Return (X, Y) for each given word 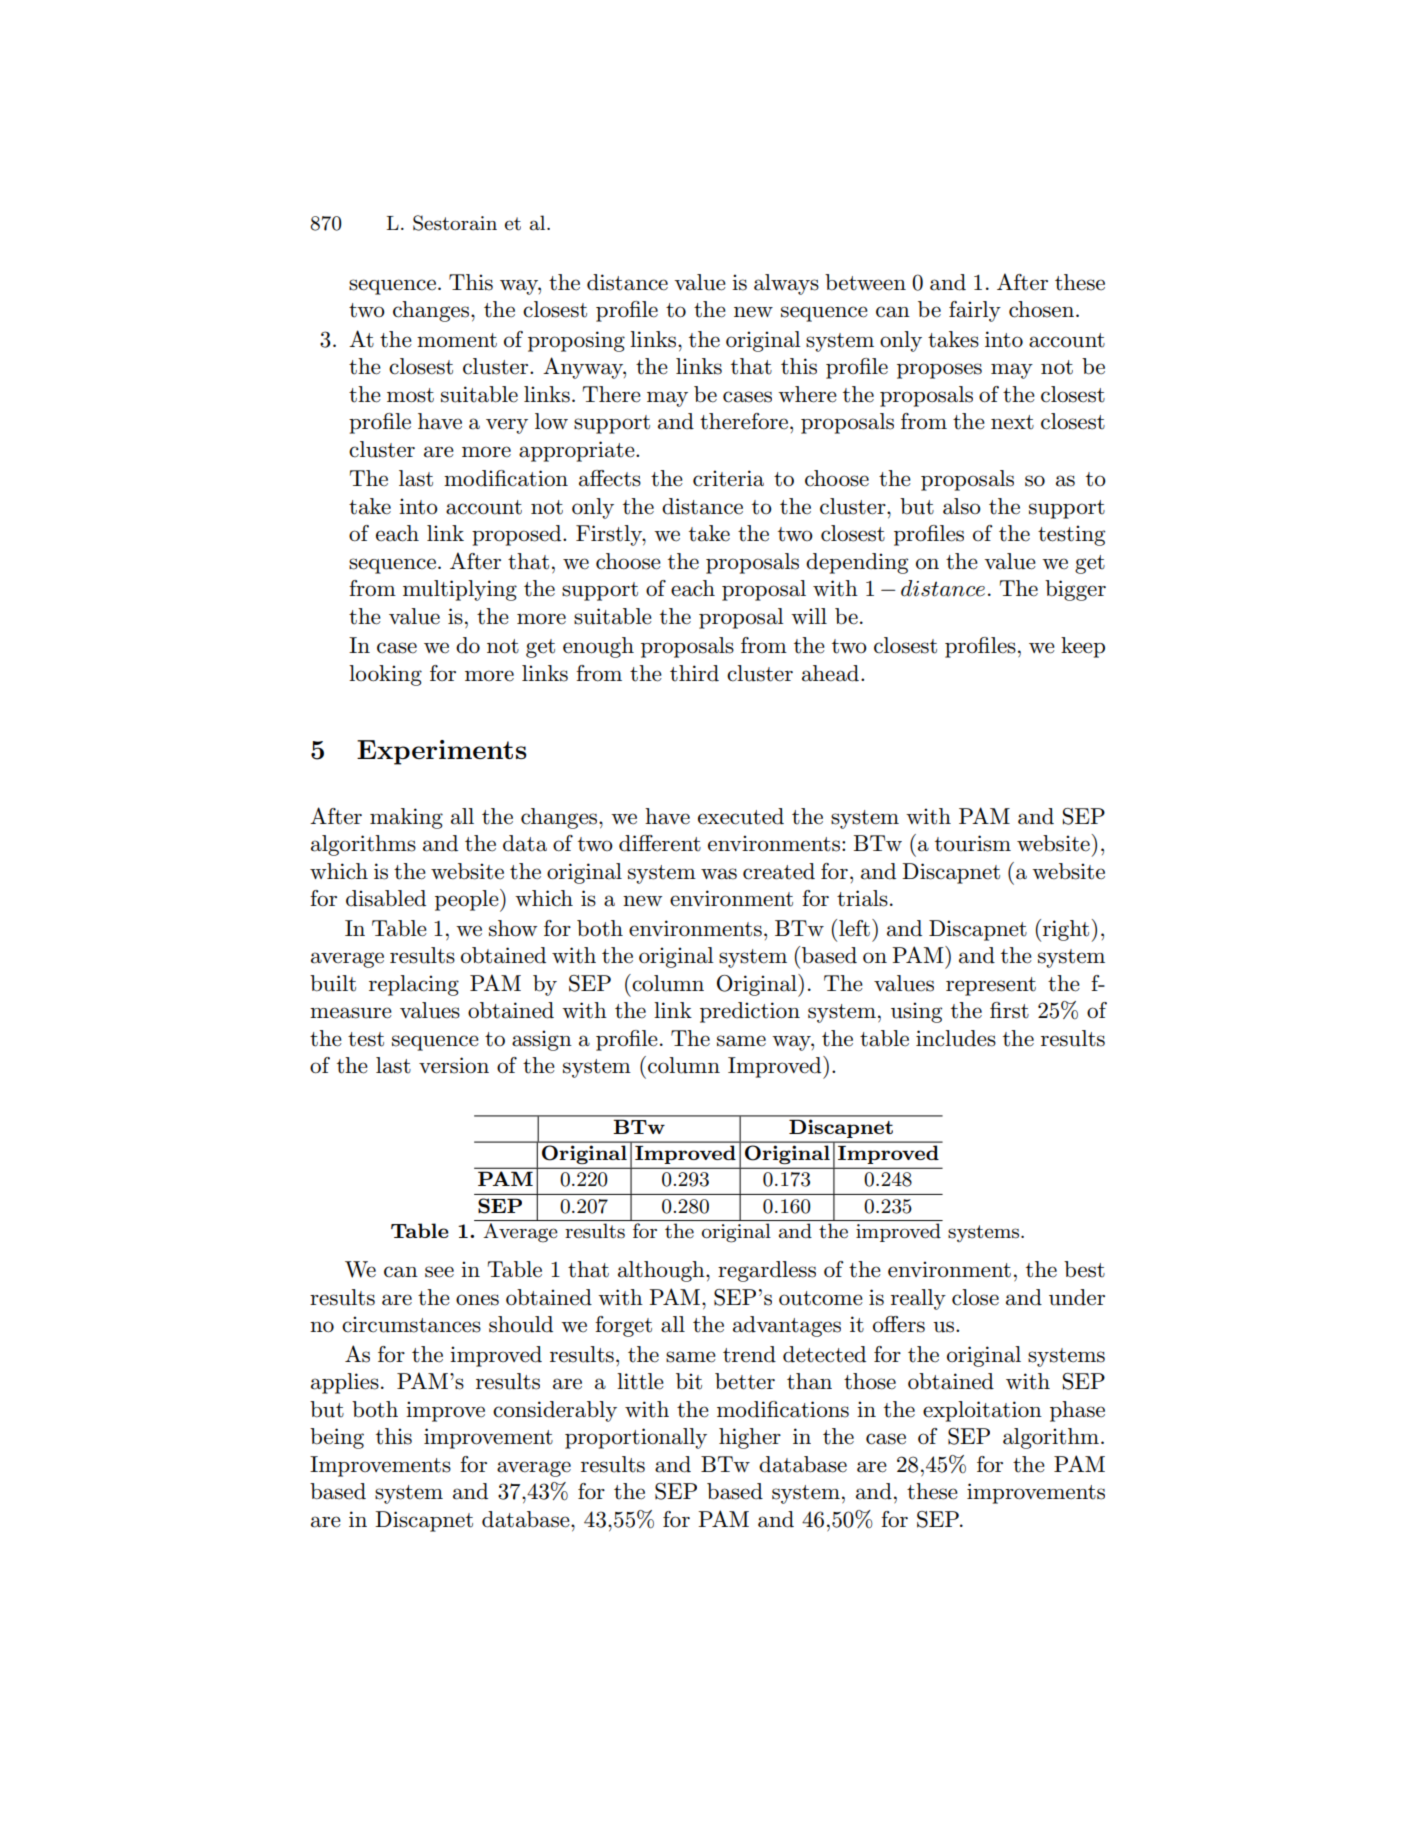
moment (457, 340)
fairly (975, 311)
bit (689, 1381)
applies (345, 1383)
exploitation (982, 1411)
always (786, 284)
